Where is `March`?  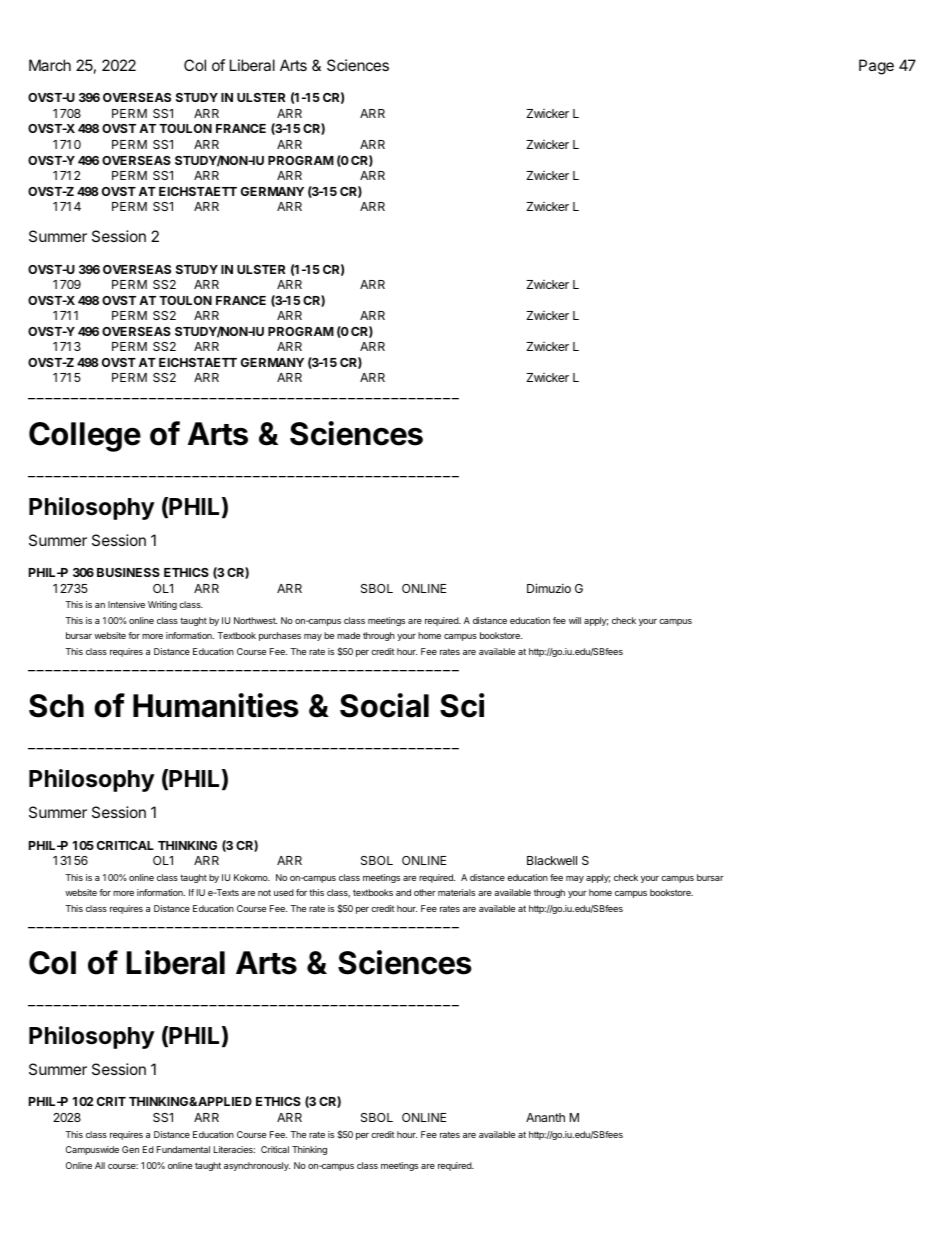 March is located at coordinates (50, 65).
